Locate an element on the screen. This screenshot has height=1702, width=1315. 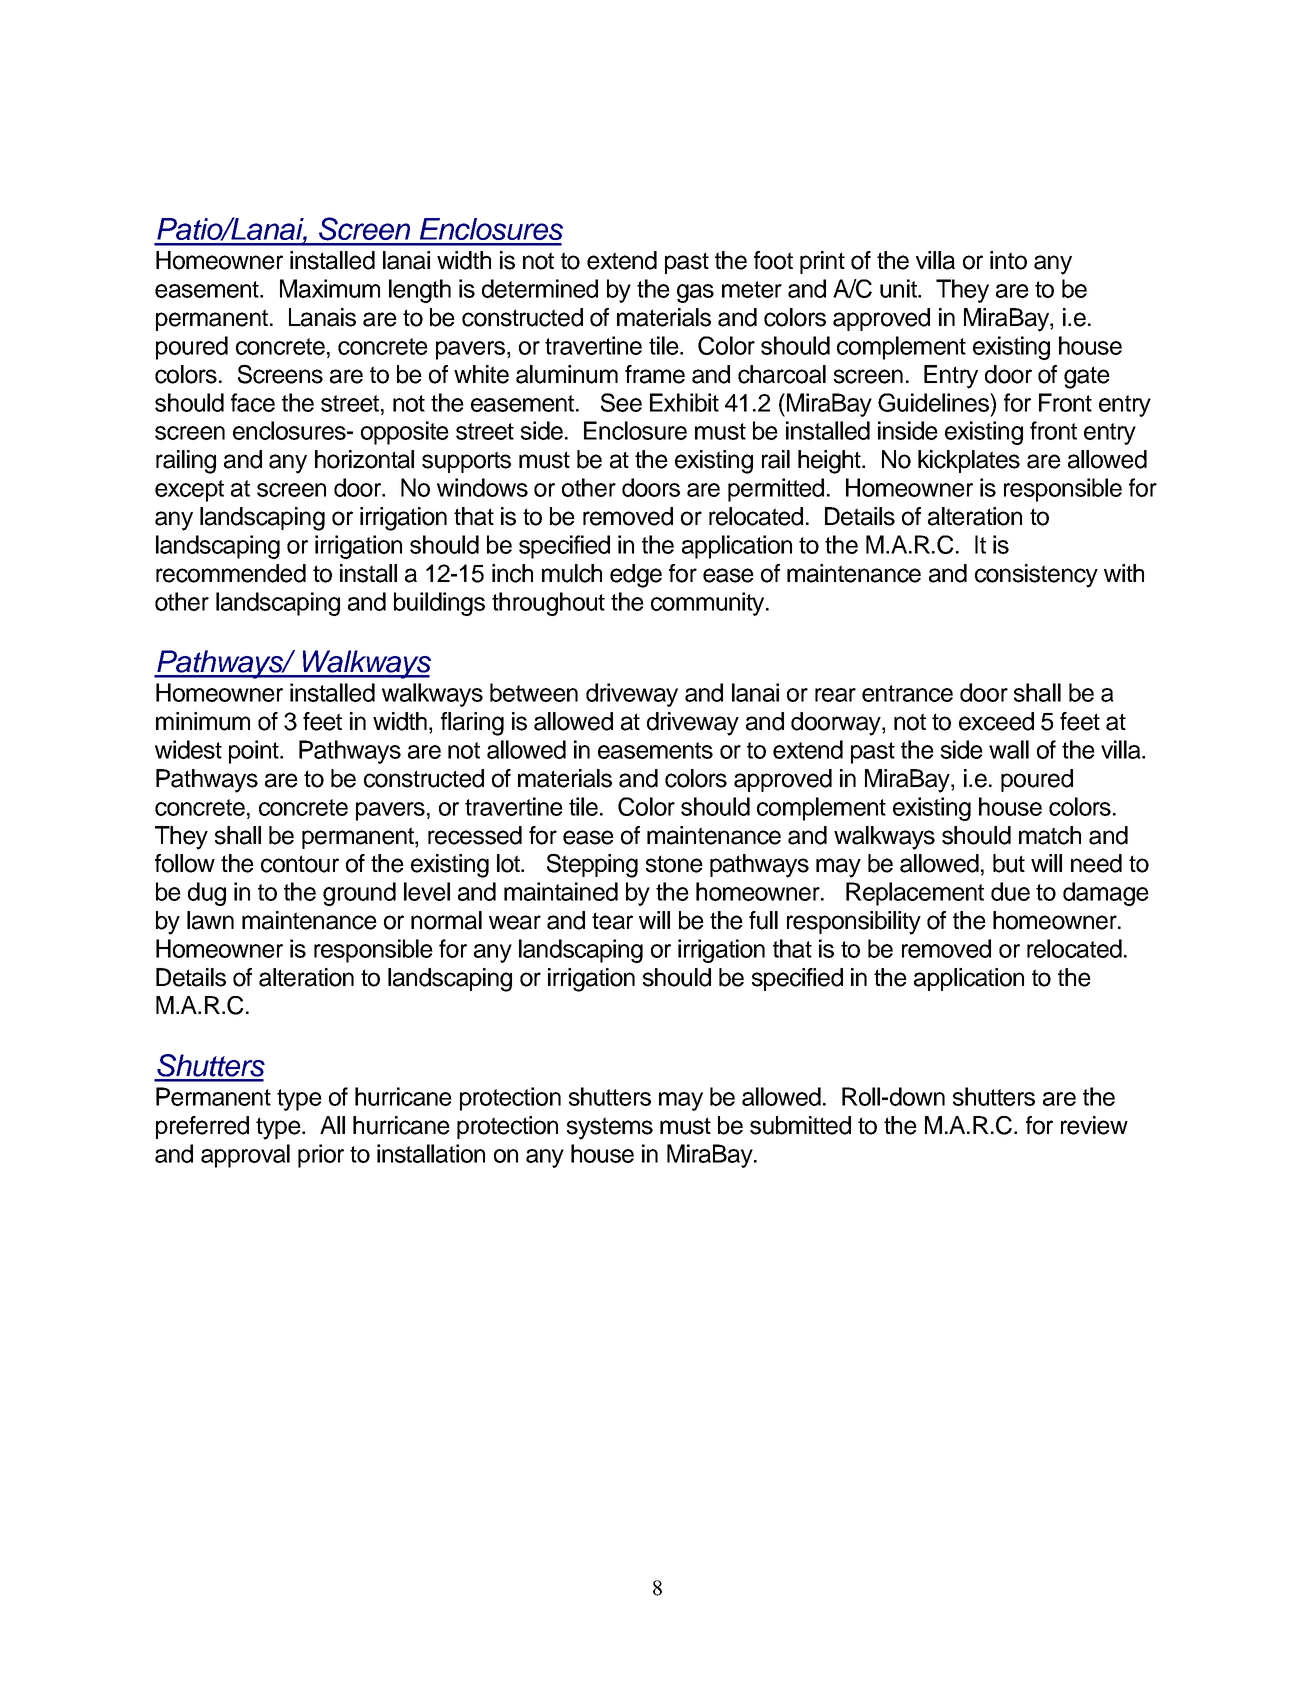
into is located at coordinates (1008, 260).
